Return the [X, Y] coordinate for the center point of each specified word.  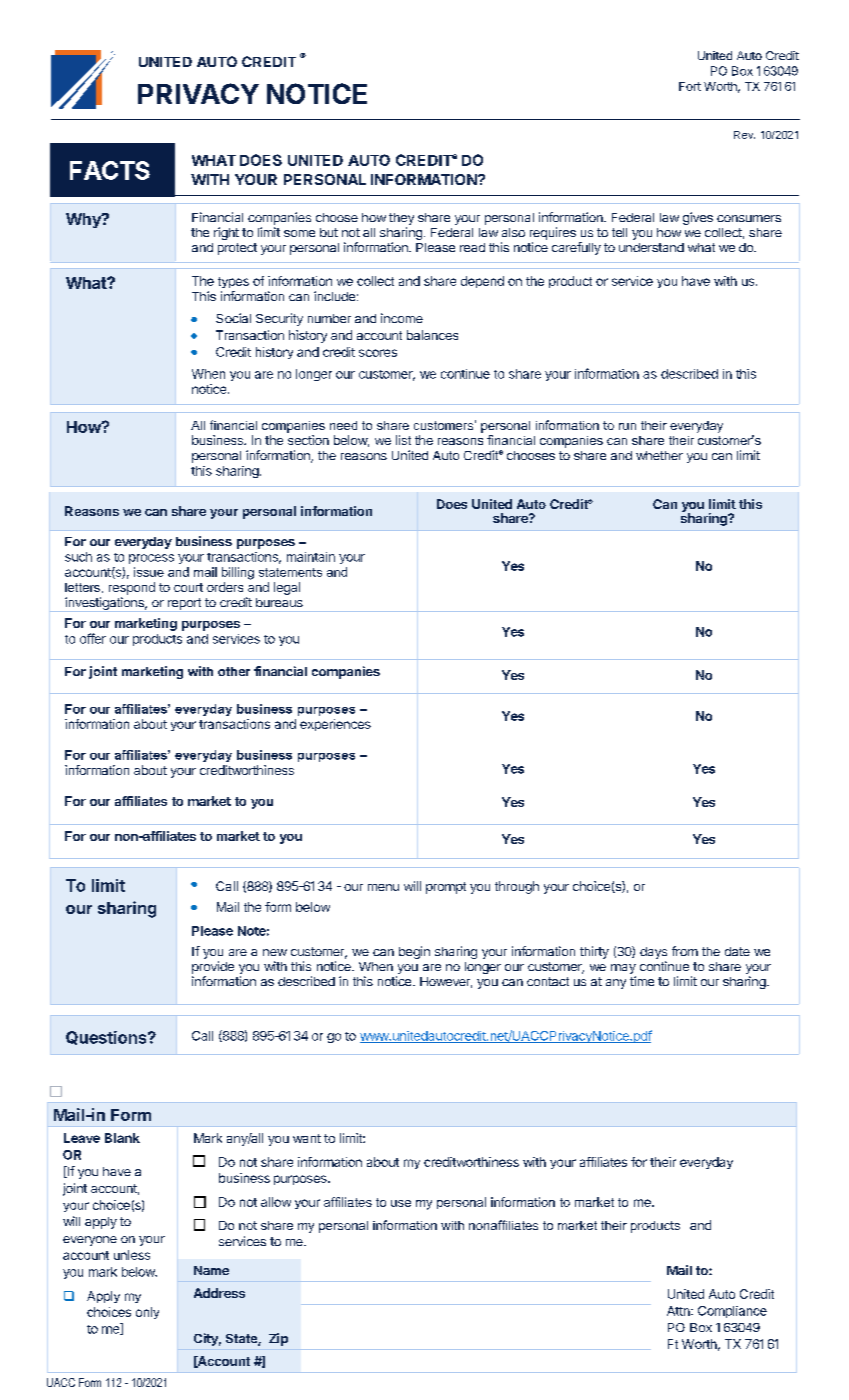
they [401, 219]
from [685, 951]
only [147, 1313]
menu [383, 887]
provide [213, 967]
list [403, 440]
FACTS [110, 170]
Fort [690, 86]
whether [659, 455]
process [151, 559]
